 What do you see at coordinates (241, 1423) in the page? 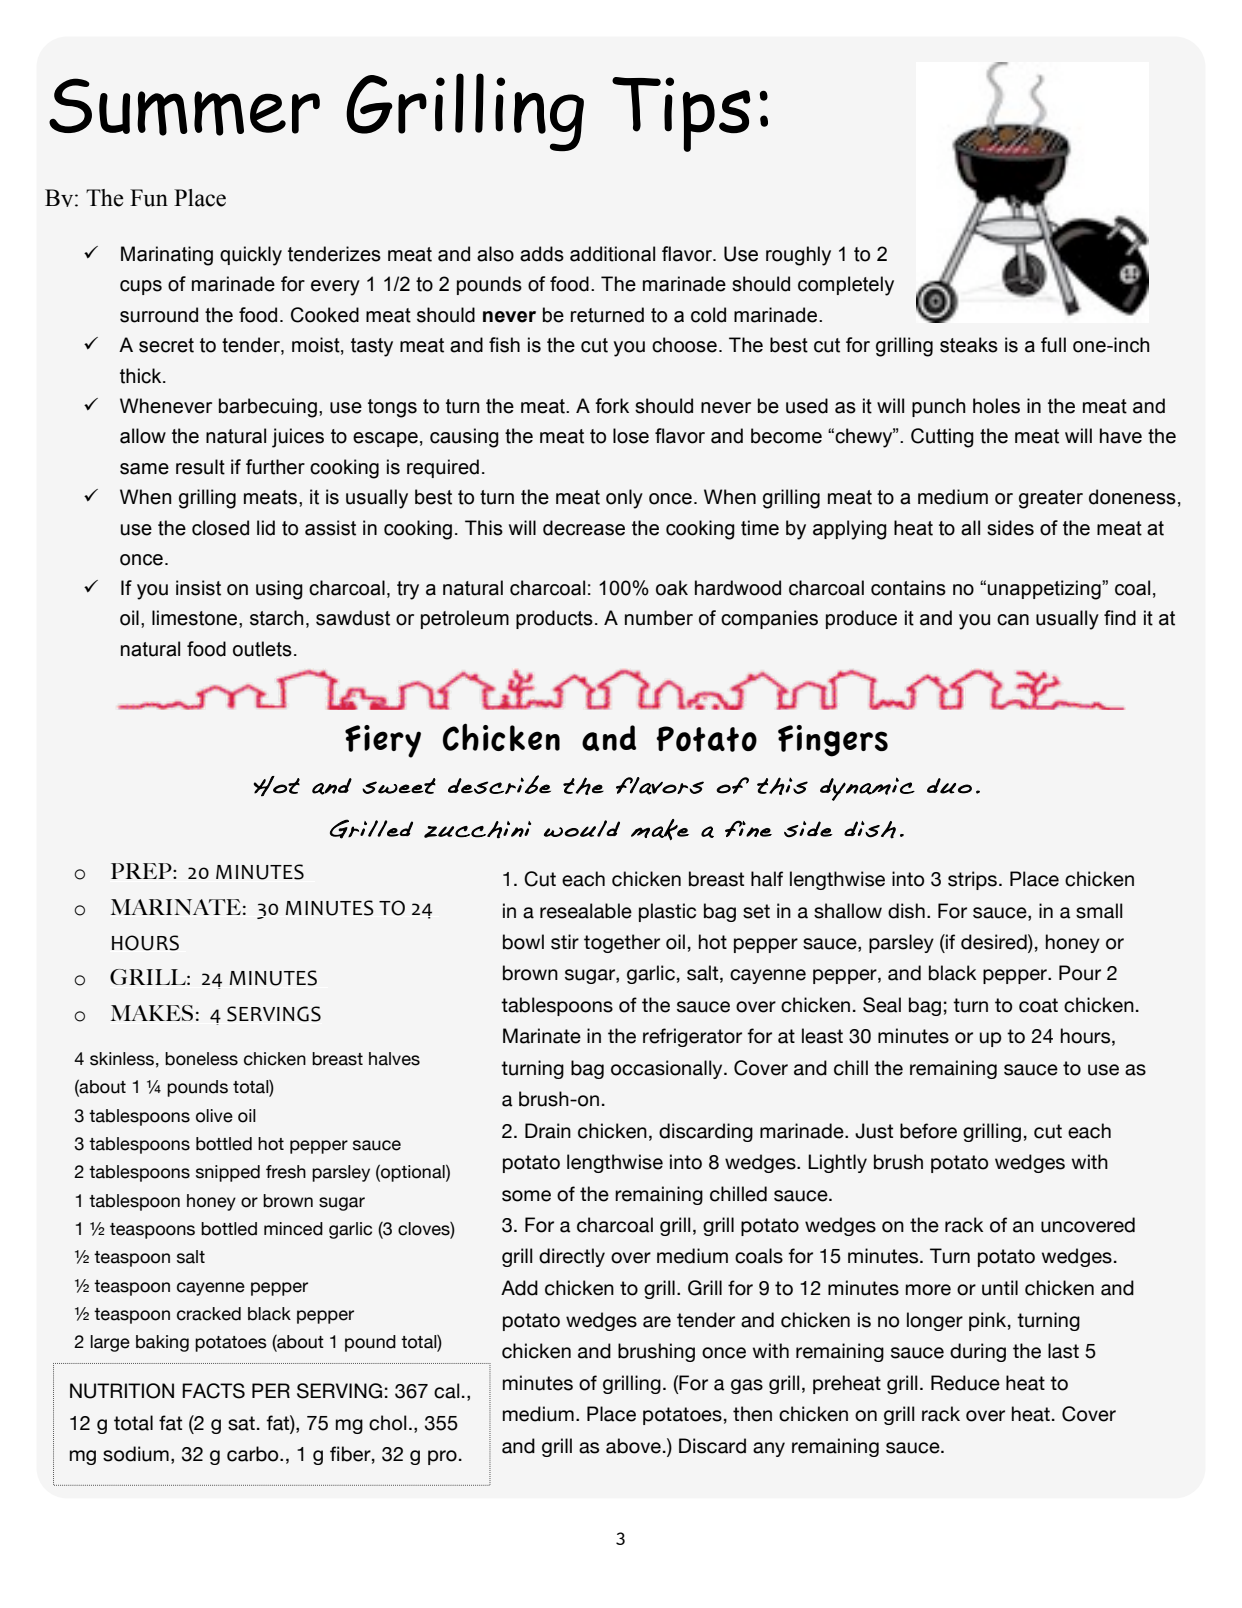
I see `sat` at bounding box center [241, 1423].
